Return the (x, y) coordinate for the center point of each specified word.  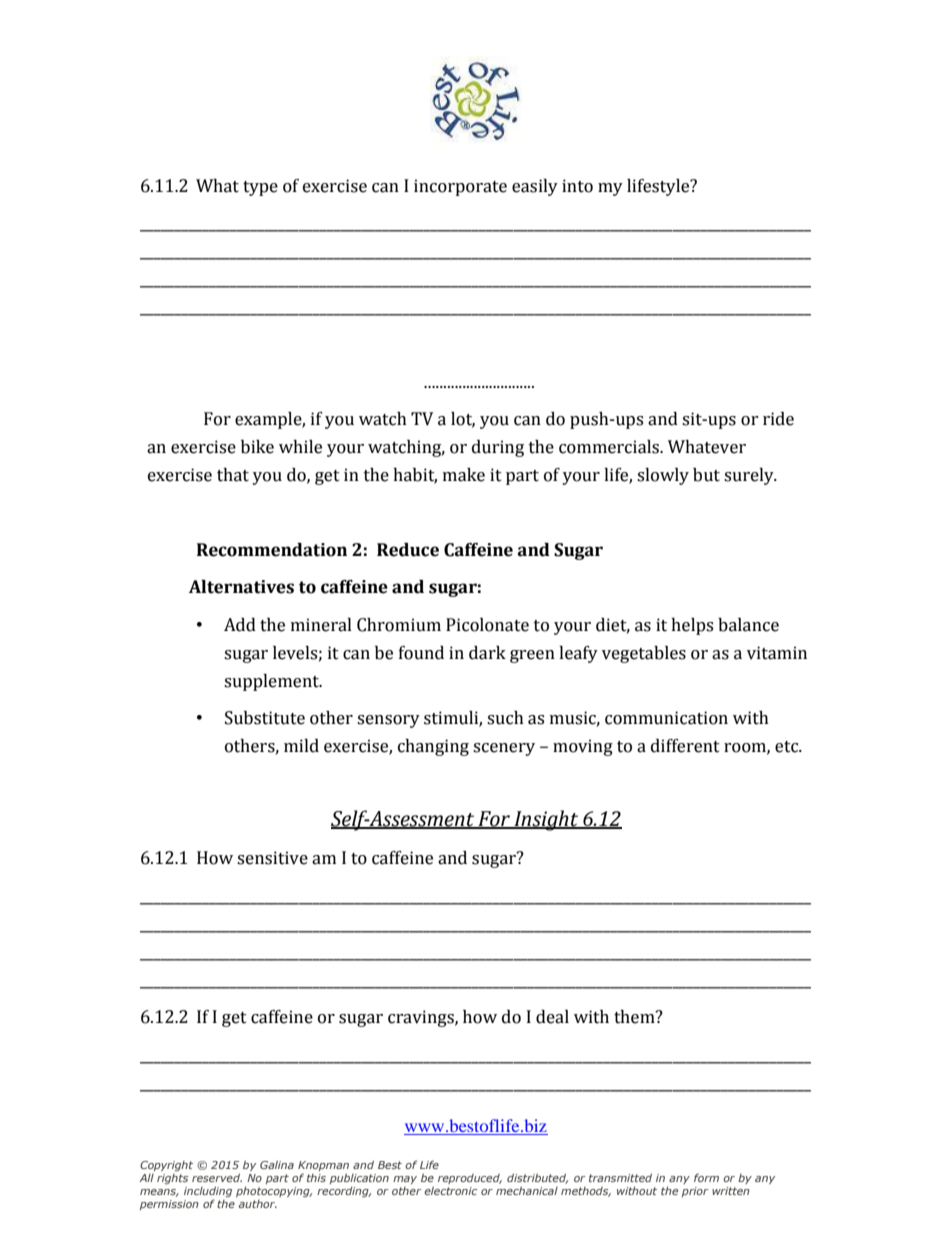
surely (750, 476)
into (577, 186)
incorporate (460, 187)
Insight (546, 820)
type (260, 188)
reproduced (470, 1179)
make (464, 475)
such (505, 718)
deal (552, 1017)
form (706, 1177)
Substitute (265, 718)
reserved (217, 1177)
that (233, 475)
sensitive (272, 858)
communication (666, 718)
